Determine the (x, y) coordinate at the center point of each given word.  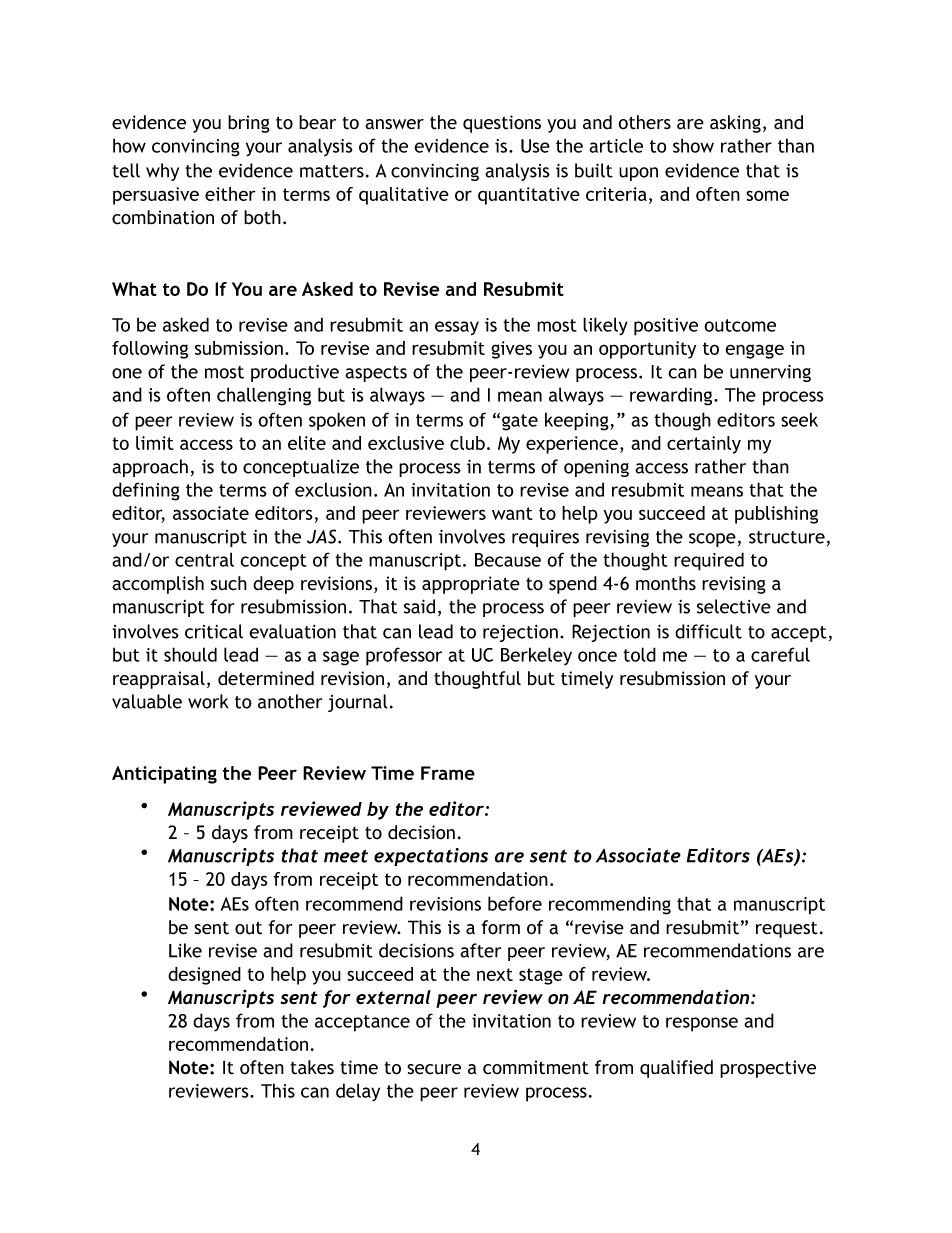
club (467, 443)
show (693, 145)
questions (502, 124)
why (162, 172)
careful (780, 654)
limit (155, 443)
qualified (676, 1069)
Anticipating (164, 775)
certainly (704, 445)
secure (434, 1069)
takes (312, 1067)
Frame (448, 773)
